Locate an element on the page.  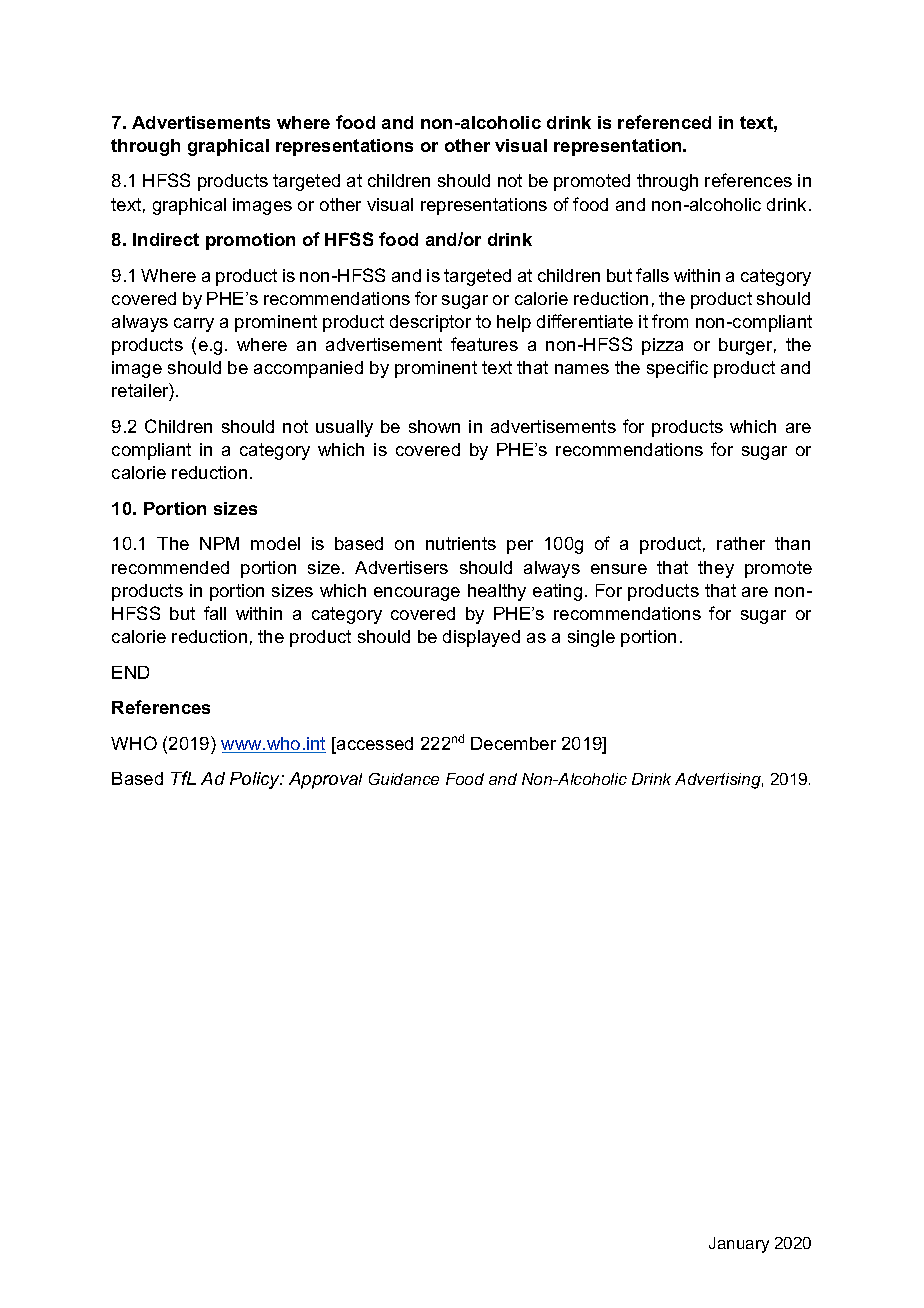
NPM is located at coordinates (219, 543).
